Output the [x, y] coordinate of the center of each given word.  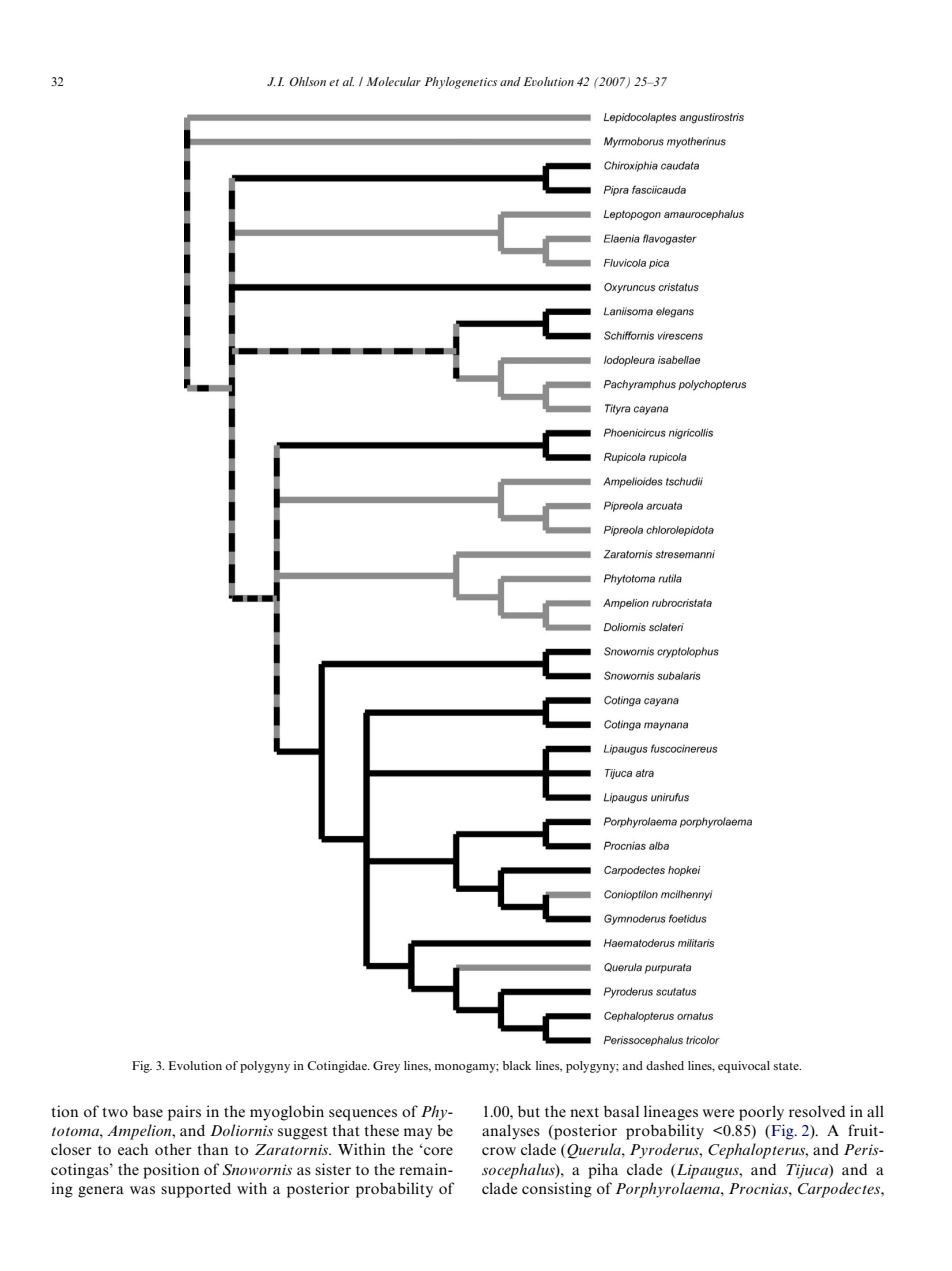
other [173, 1149]
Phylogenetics [460, 83]
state [787, 1066]
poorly [761, 1113]
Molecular [393, 81]
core [437, 1150]
